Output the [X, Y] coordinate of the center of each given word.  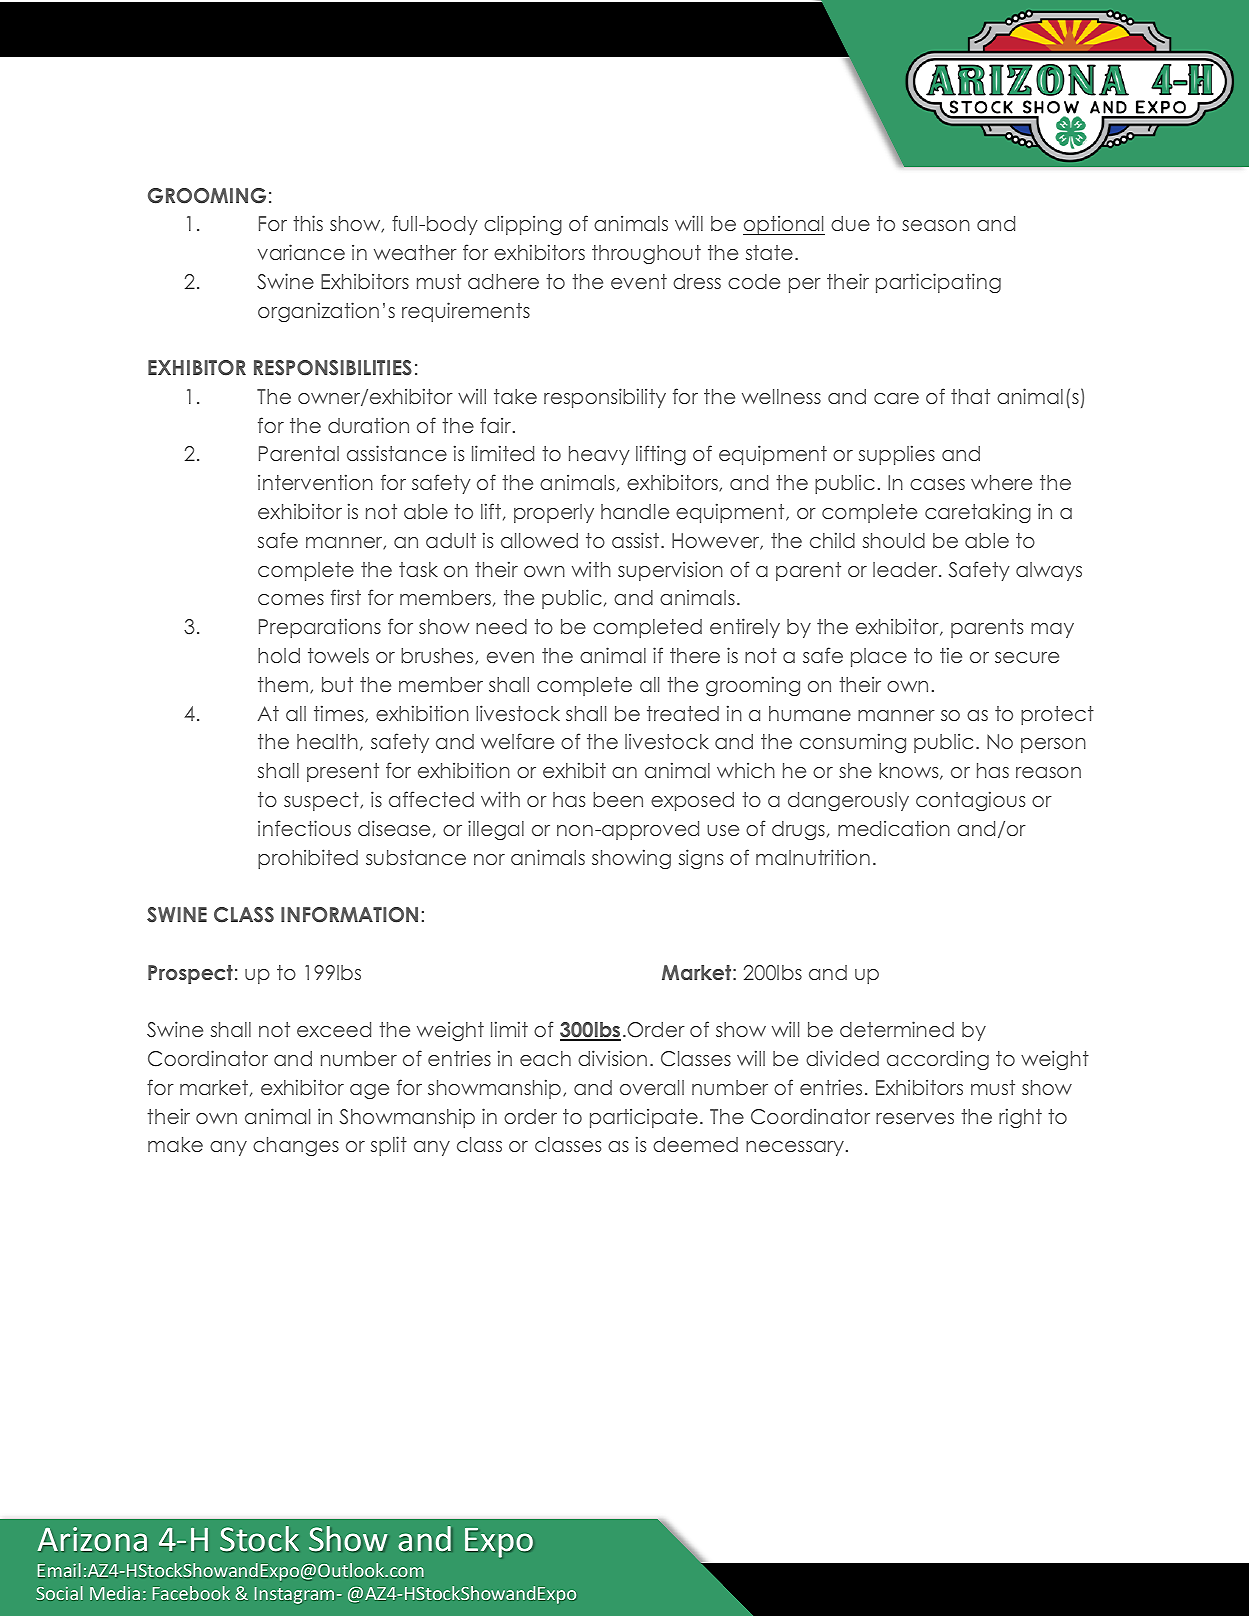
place [879, 657]
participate [644, 1118]
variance [301, 252]
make [175, 1144]
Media [115, 1593]
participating [938, 283]
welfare [517, 741]
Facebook [191, 1593]
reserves [915, 1118]
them [283, 684]
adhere [503, 281]
